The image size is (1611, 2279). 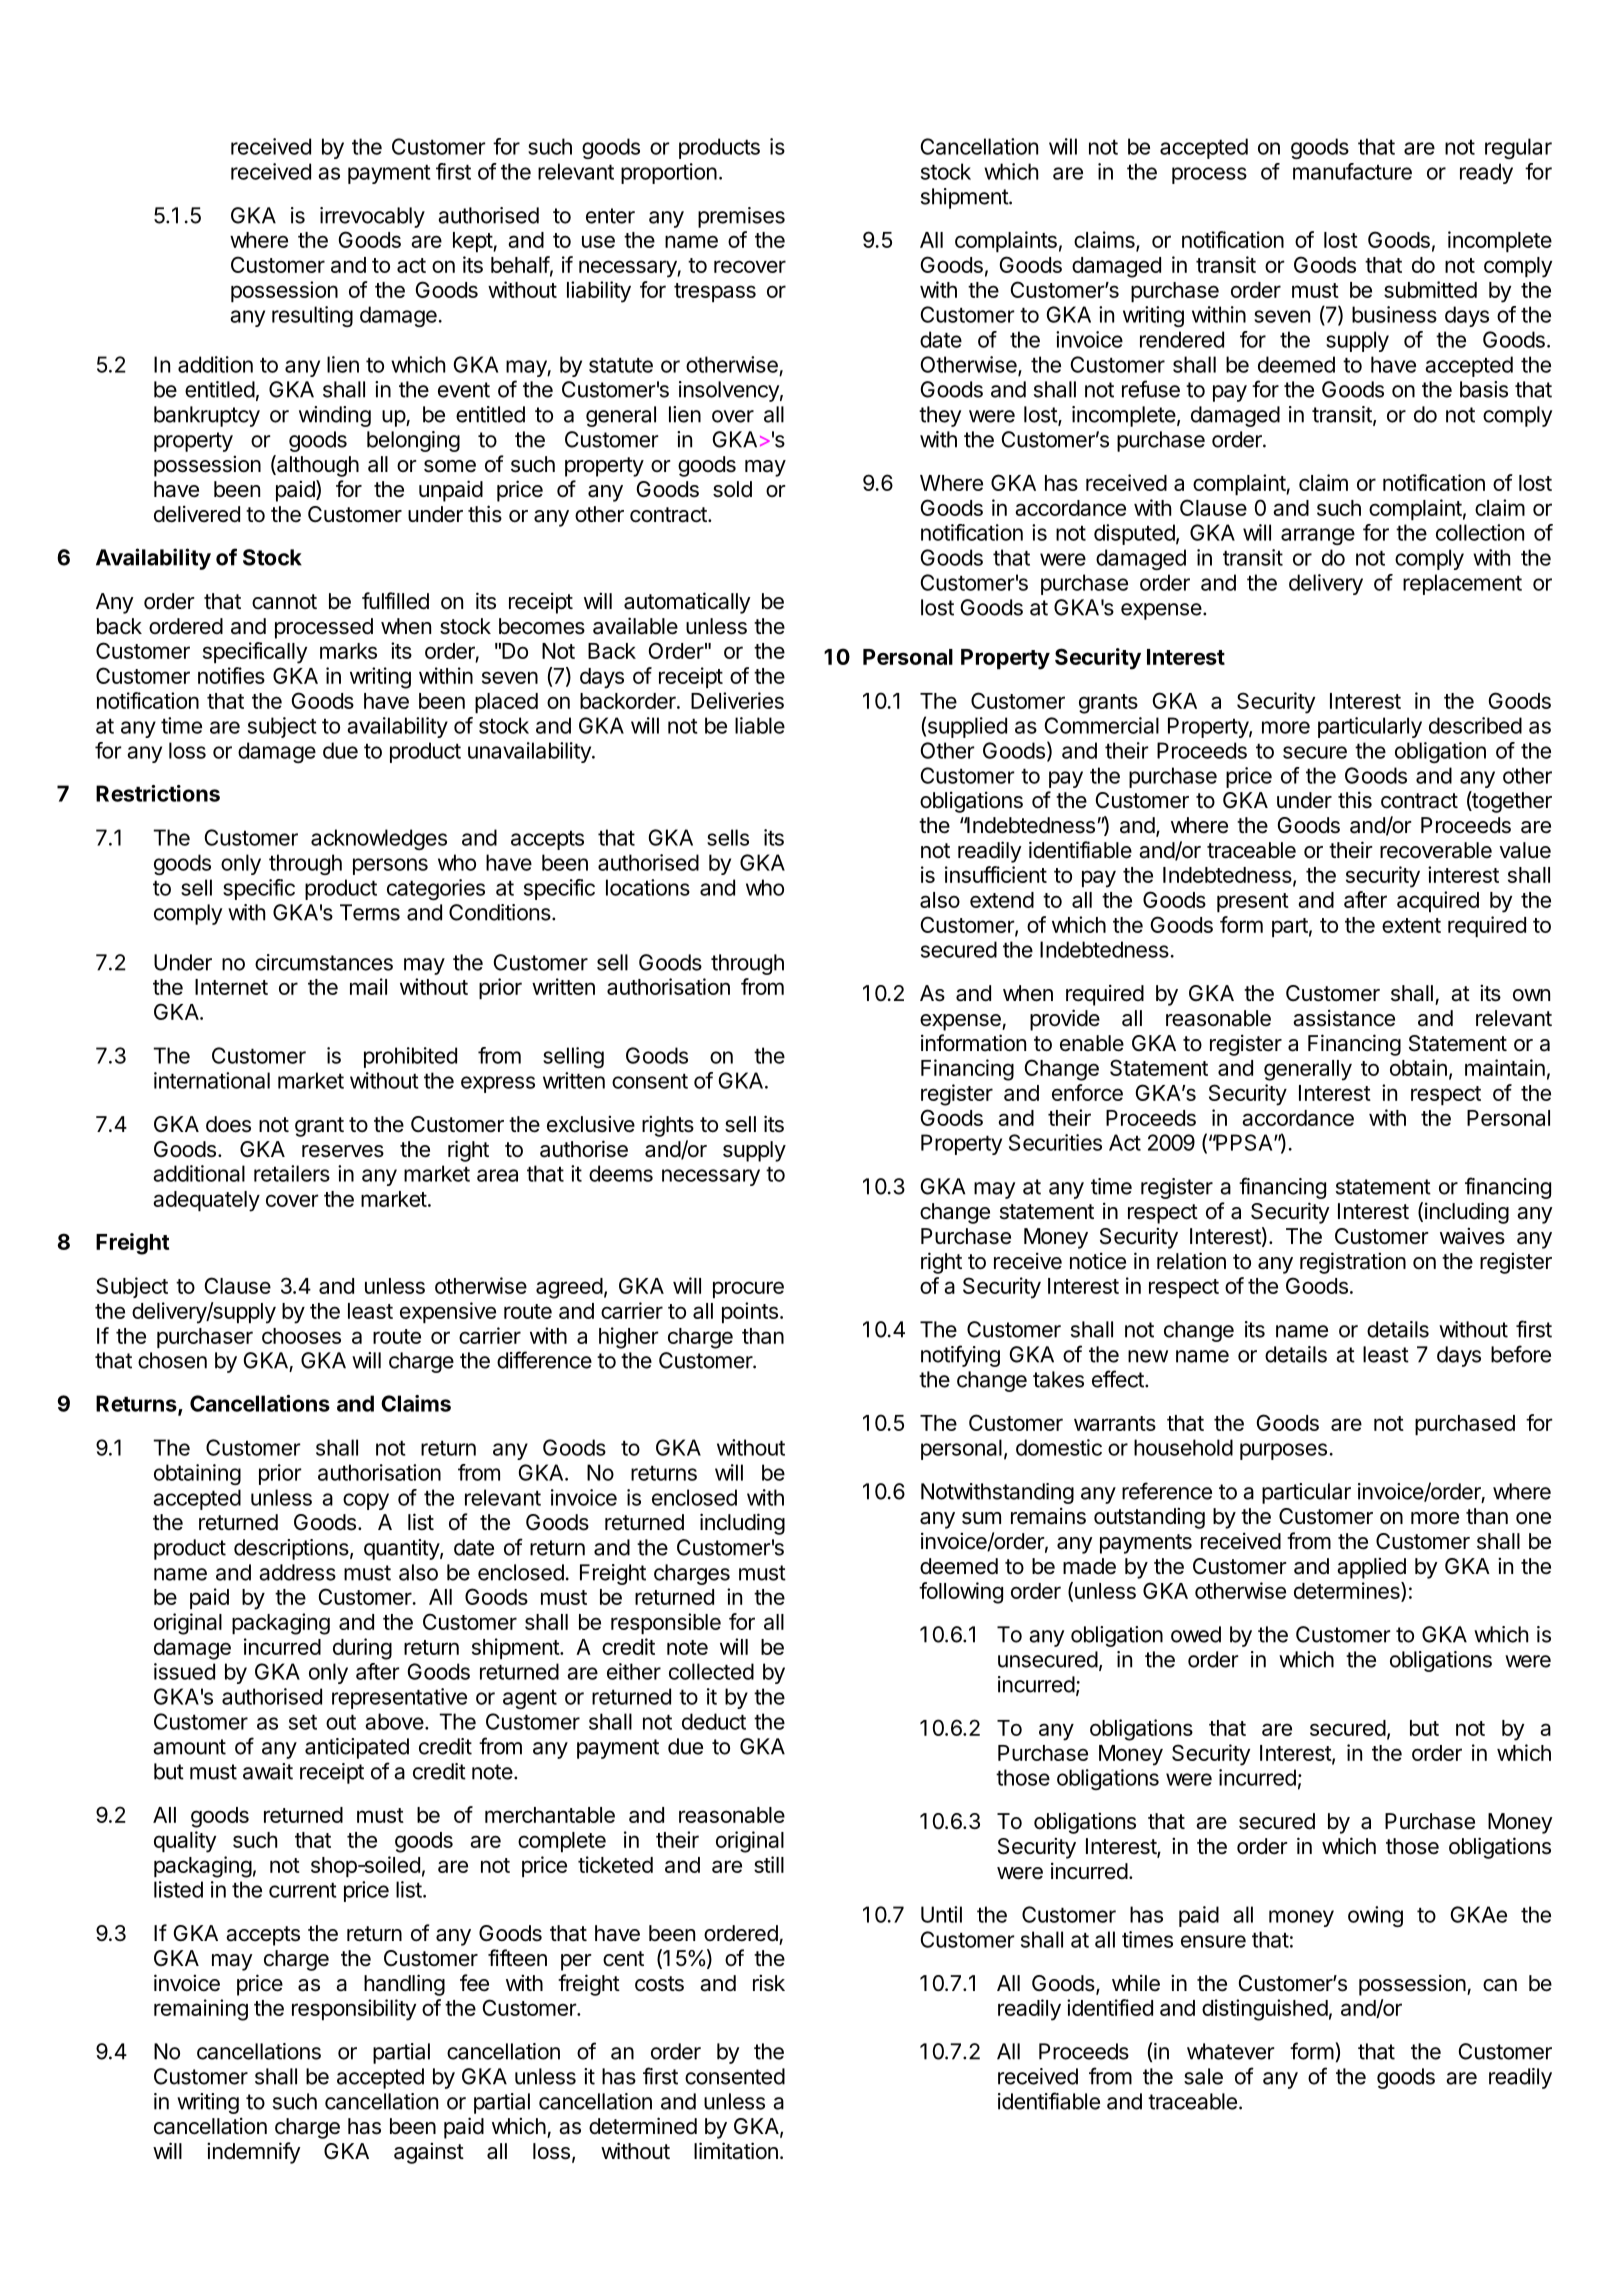 I want to click on during, so click(x=362, y=1649).
